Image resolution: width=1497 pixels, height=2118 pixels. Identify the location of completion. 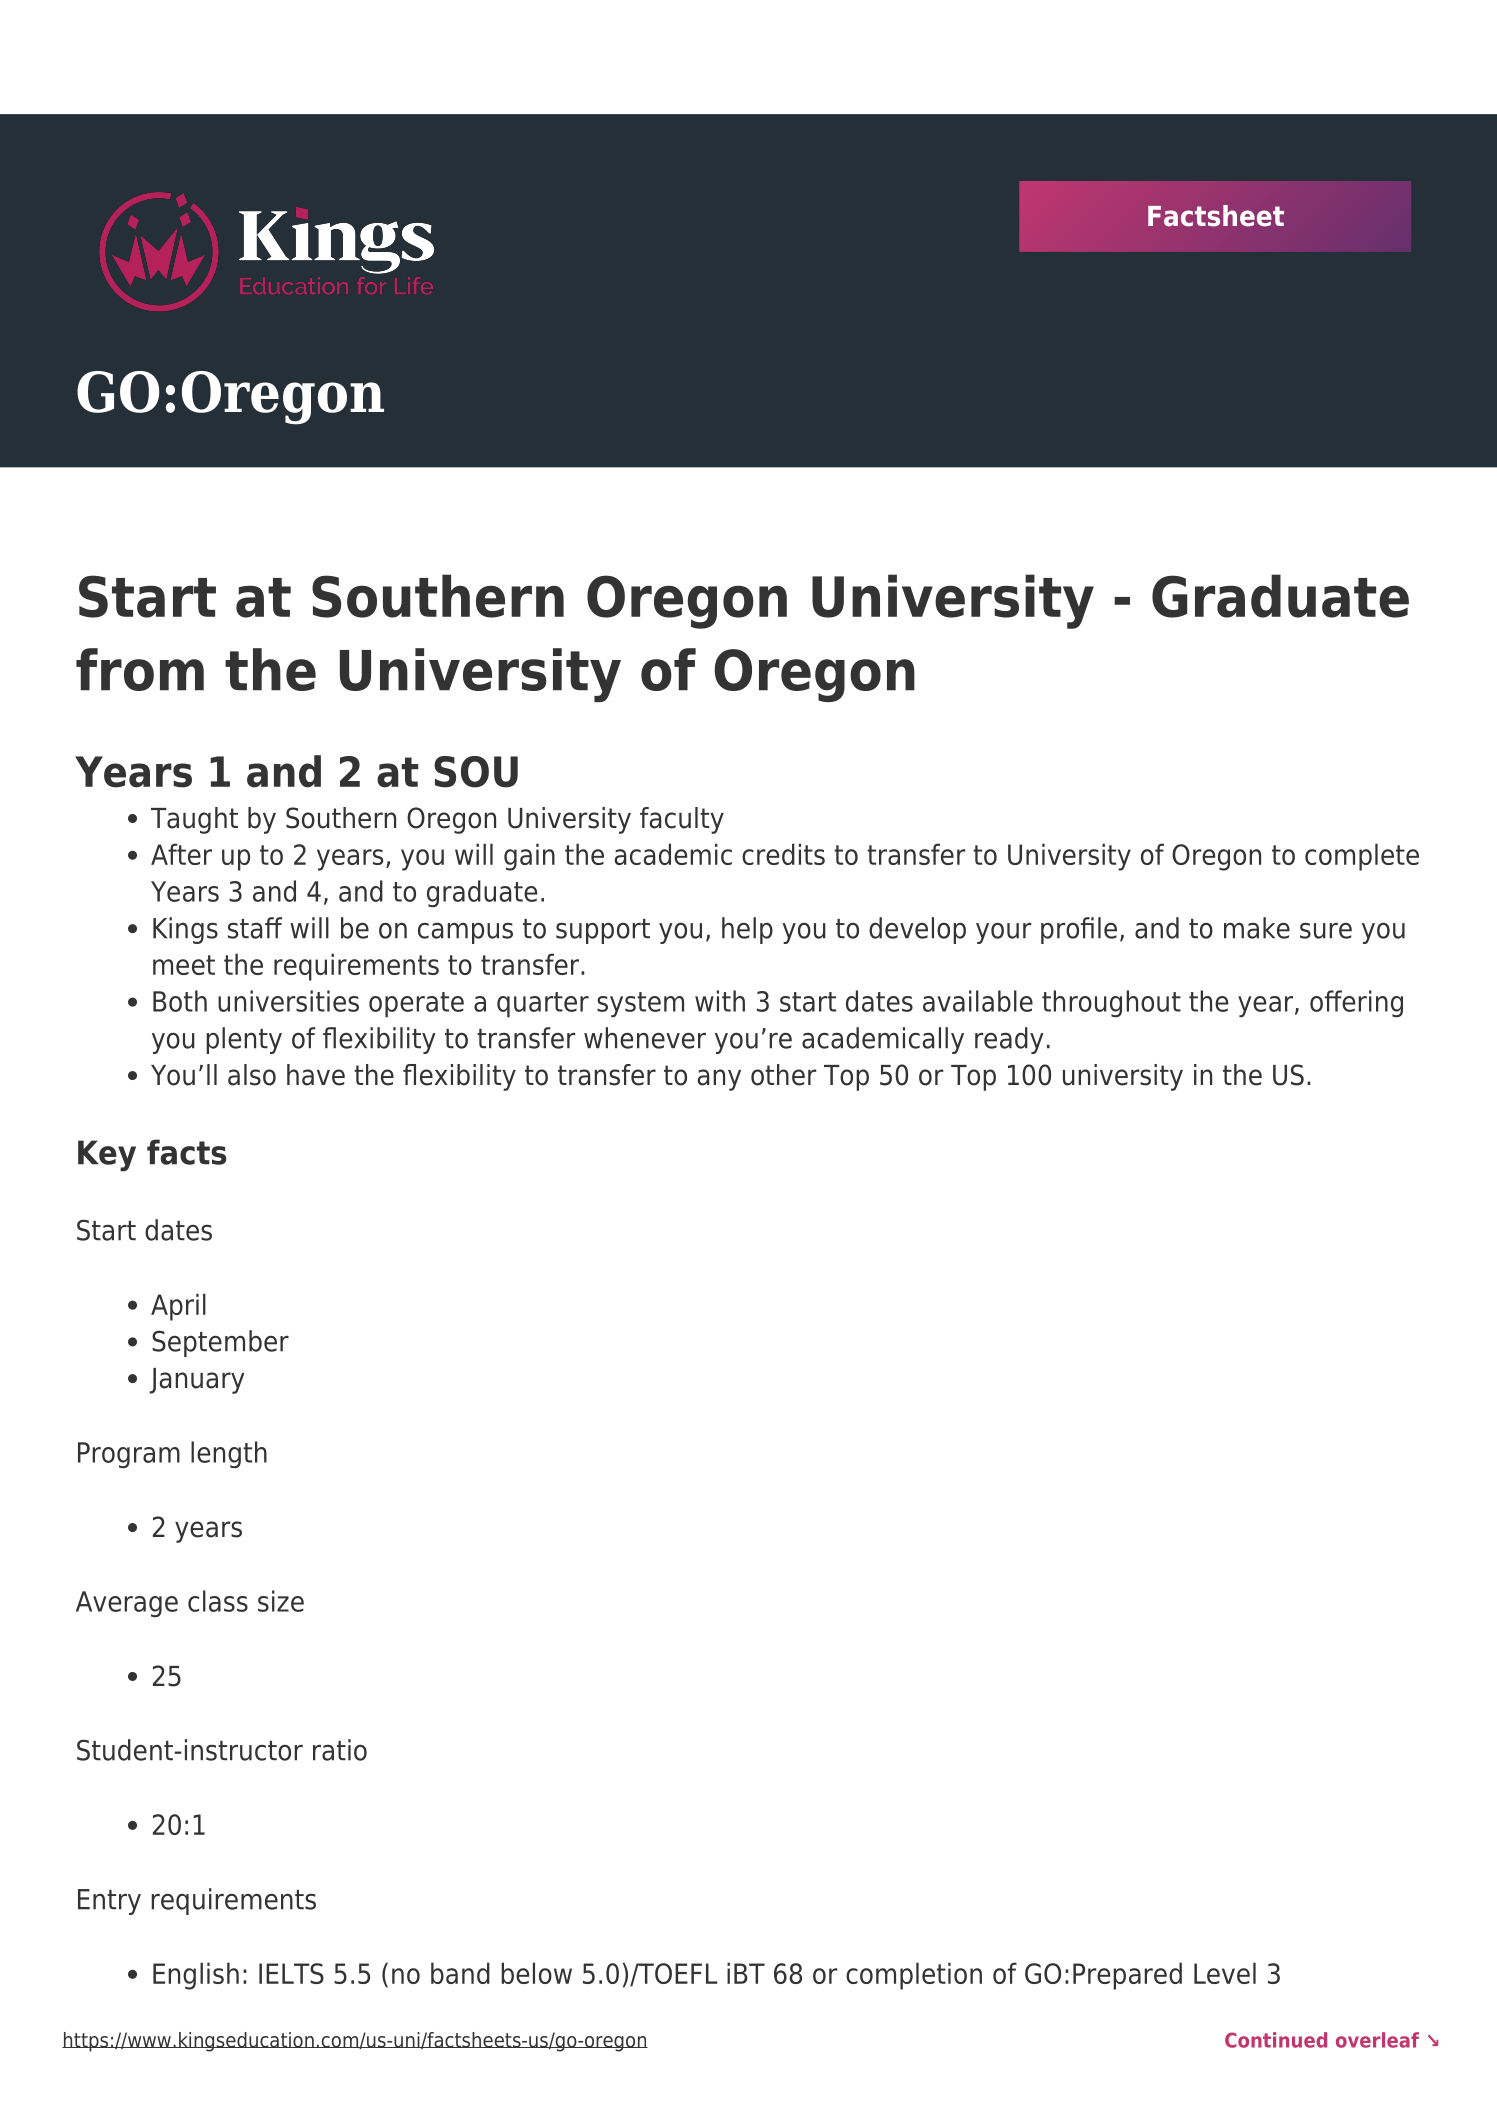
(914, 1976).
